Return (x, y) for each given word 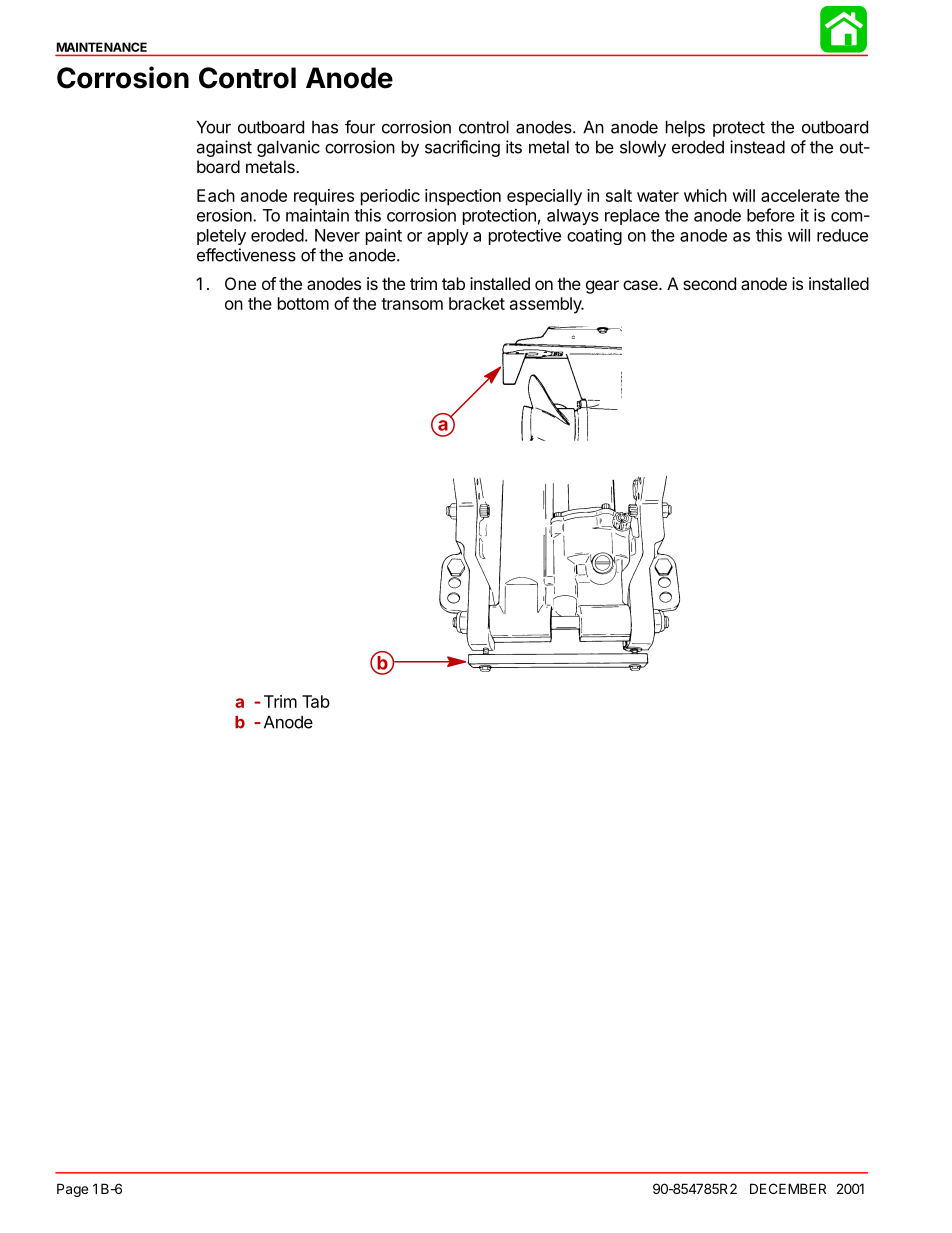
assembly (547, 305)
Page (72, 1190)
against (224, 148)
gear (602, 287)
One (240, 283)
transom (412, 304)
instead (757, 147)
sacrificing (462, 148)
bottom (303, 303)
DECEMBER (788, 1188)
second (709, 283)
